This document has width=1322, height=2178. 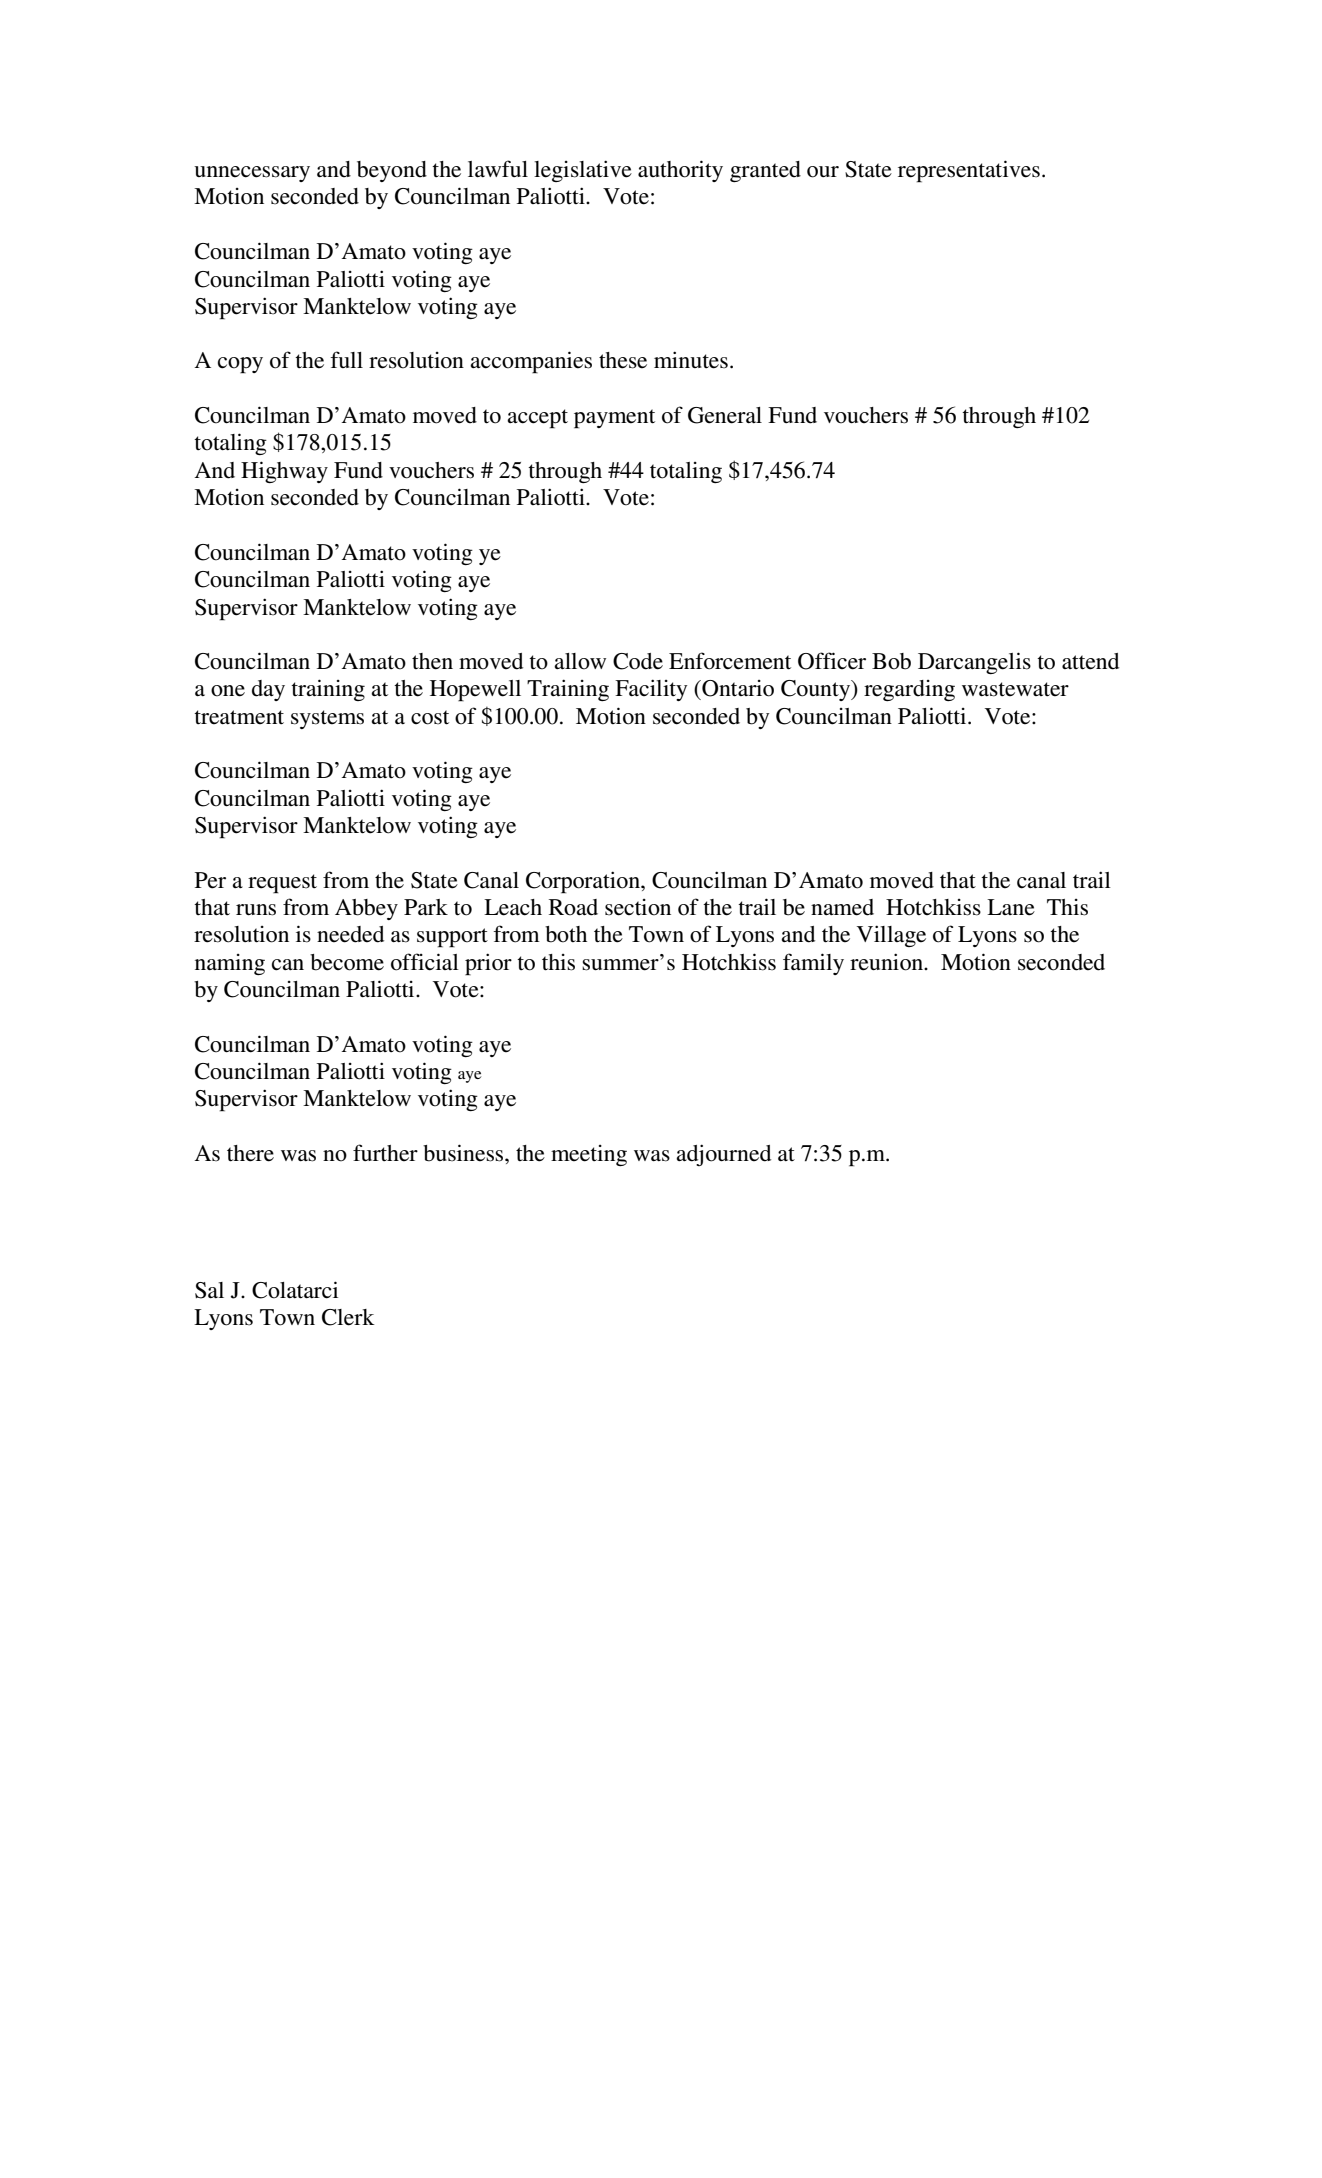 What do you see at coordinates (327, 719) in the document?
I see `systems` at bounding box center [327, 719].
